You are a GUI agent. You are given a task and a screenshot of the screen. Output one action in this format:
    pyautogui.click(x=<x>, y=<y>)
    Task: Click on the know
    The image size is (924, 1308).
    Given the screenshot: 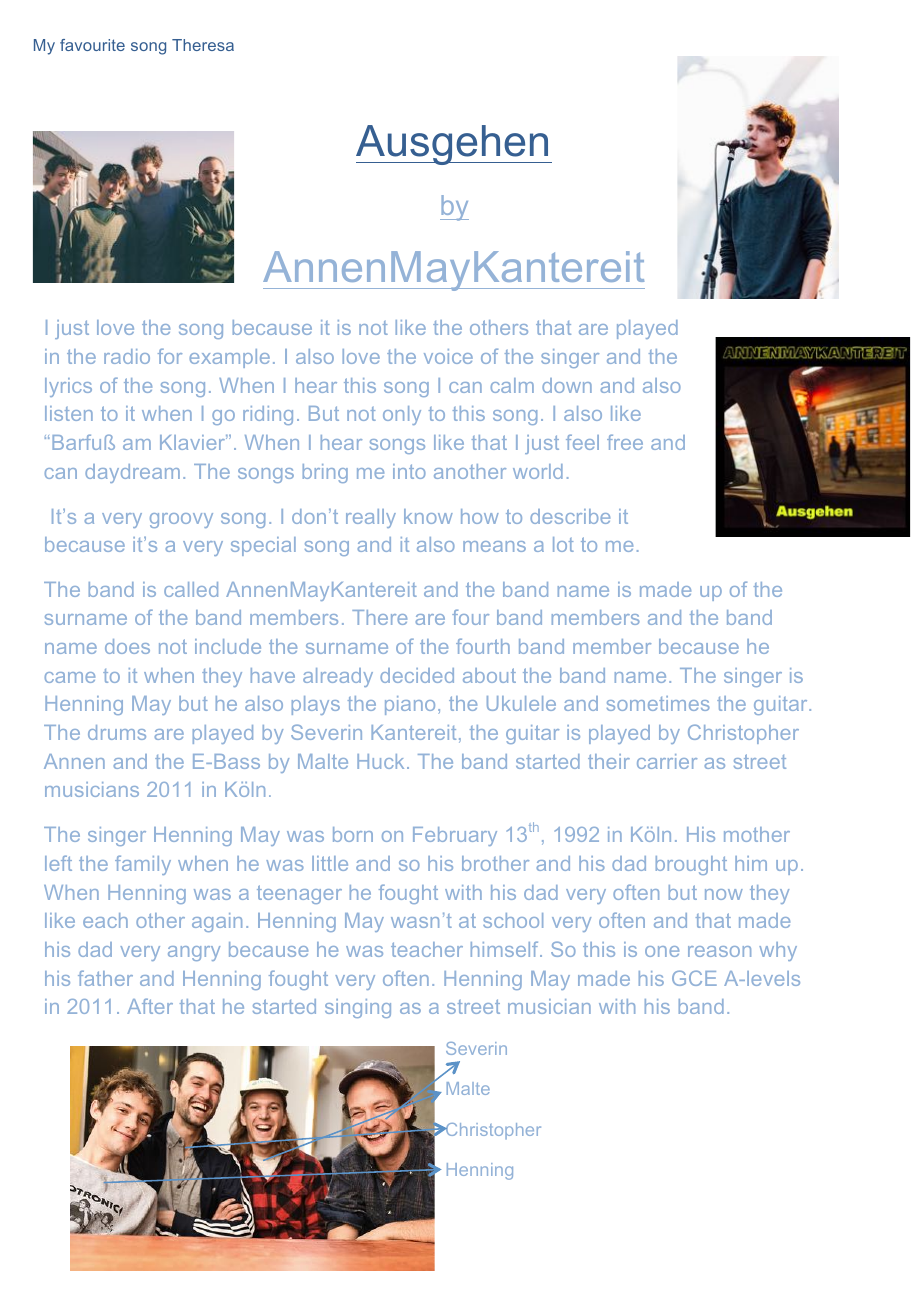 What is the action you would take?
    pyautogui.click(x=428, y=516)
